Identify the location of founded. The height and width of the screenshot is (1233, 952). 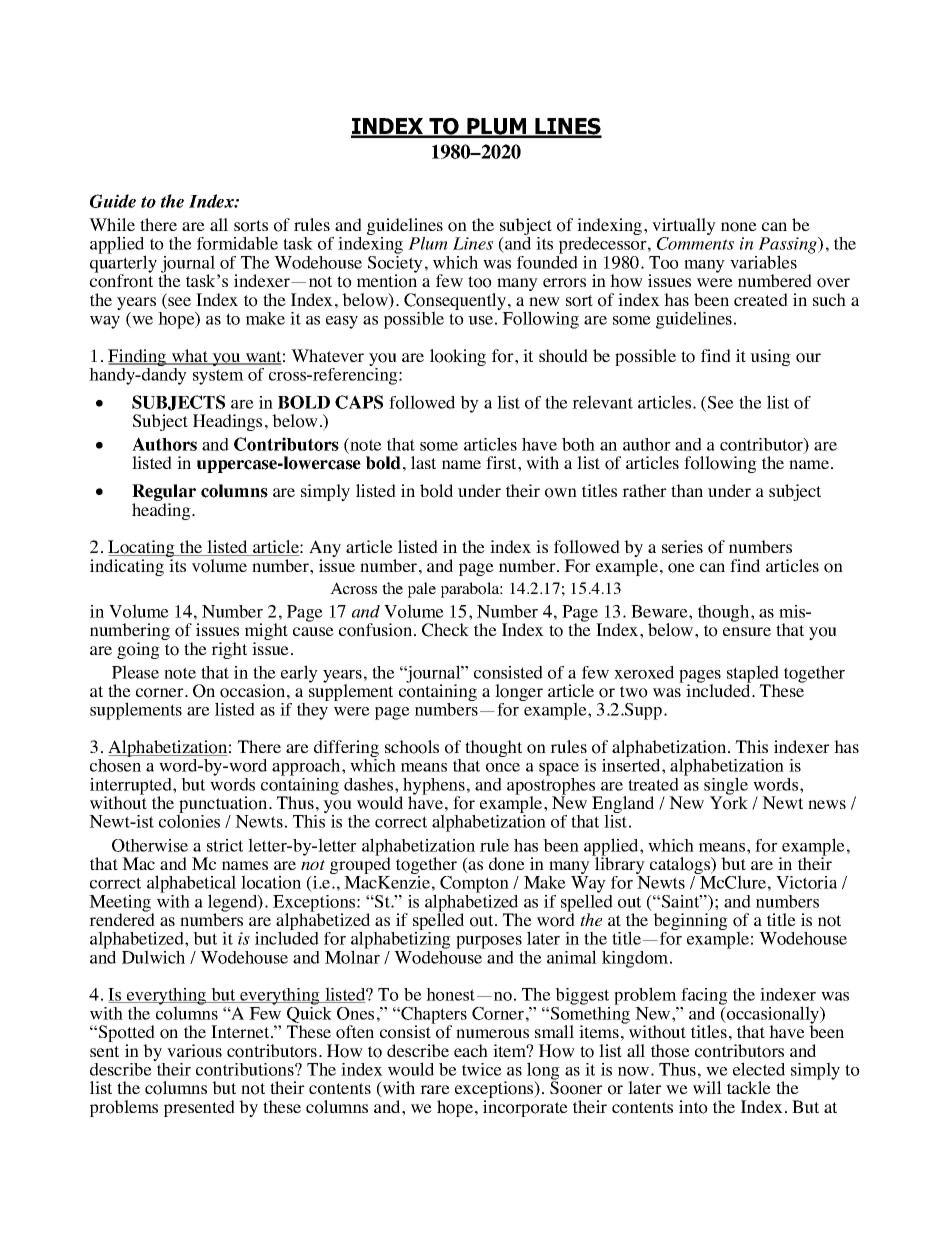
(547, 261).
